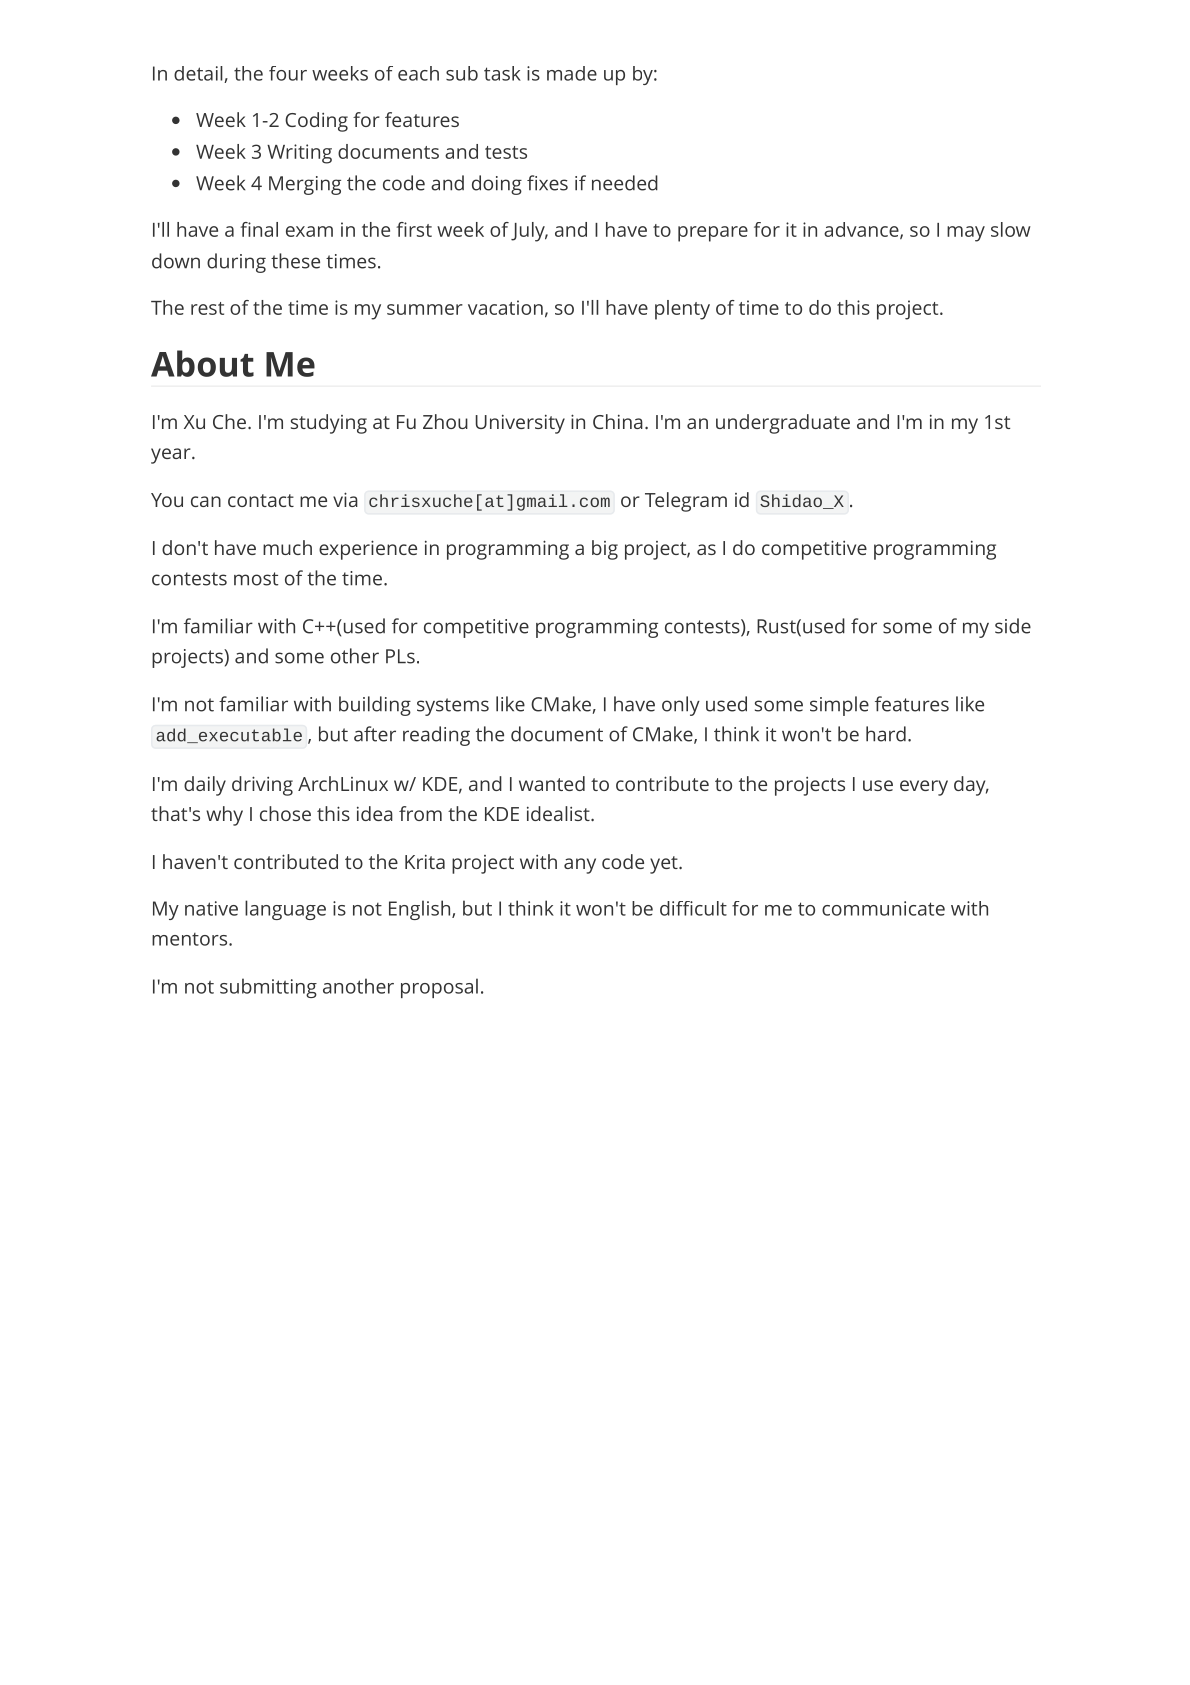 The height and width of the screenshot is (1685, 1190). Describe the element at coordinates (1013, 626) in the screenshot. I see `side` at that location.
